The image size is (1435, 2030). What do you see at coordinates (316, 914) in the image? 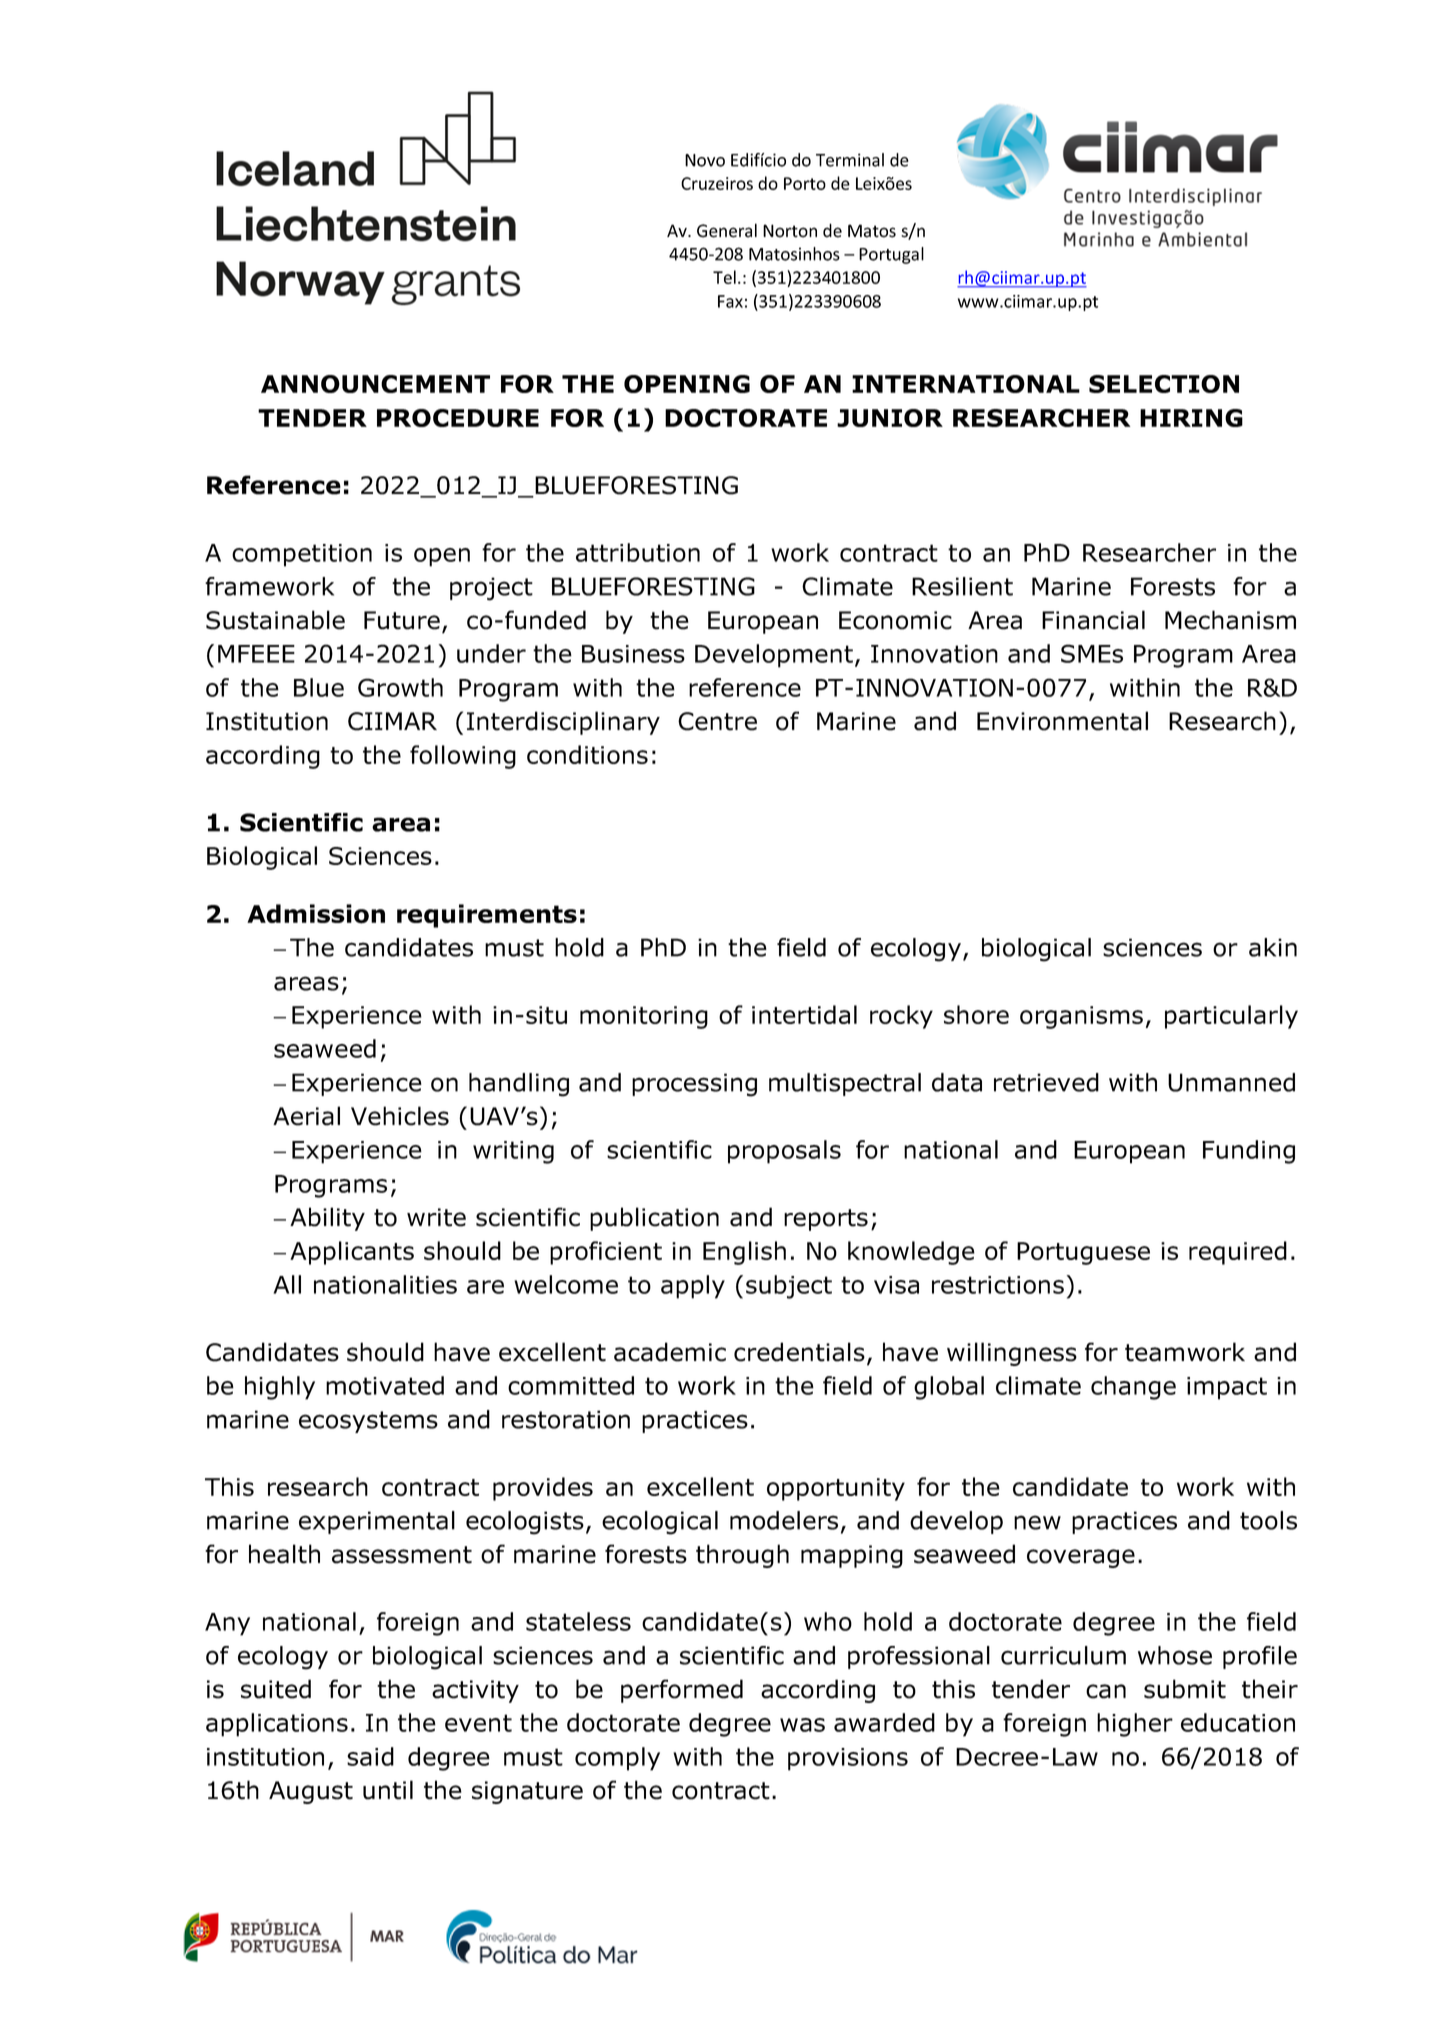
I see `Admission` at bounding box center [316, 914].
